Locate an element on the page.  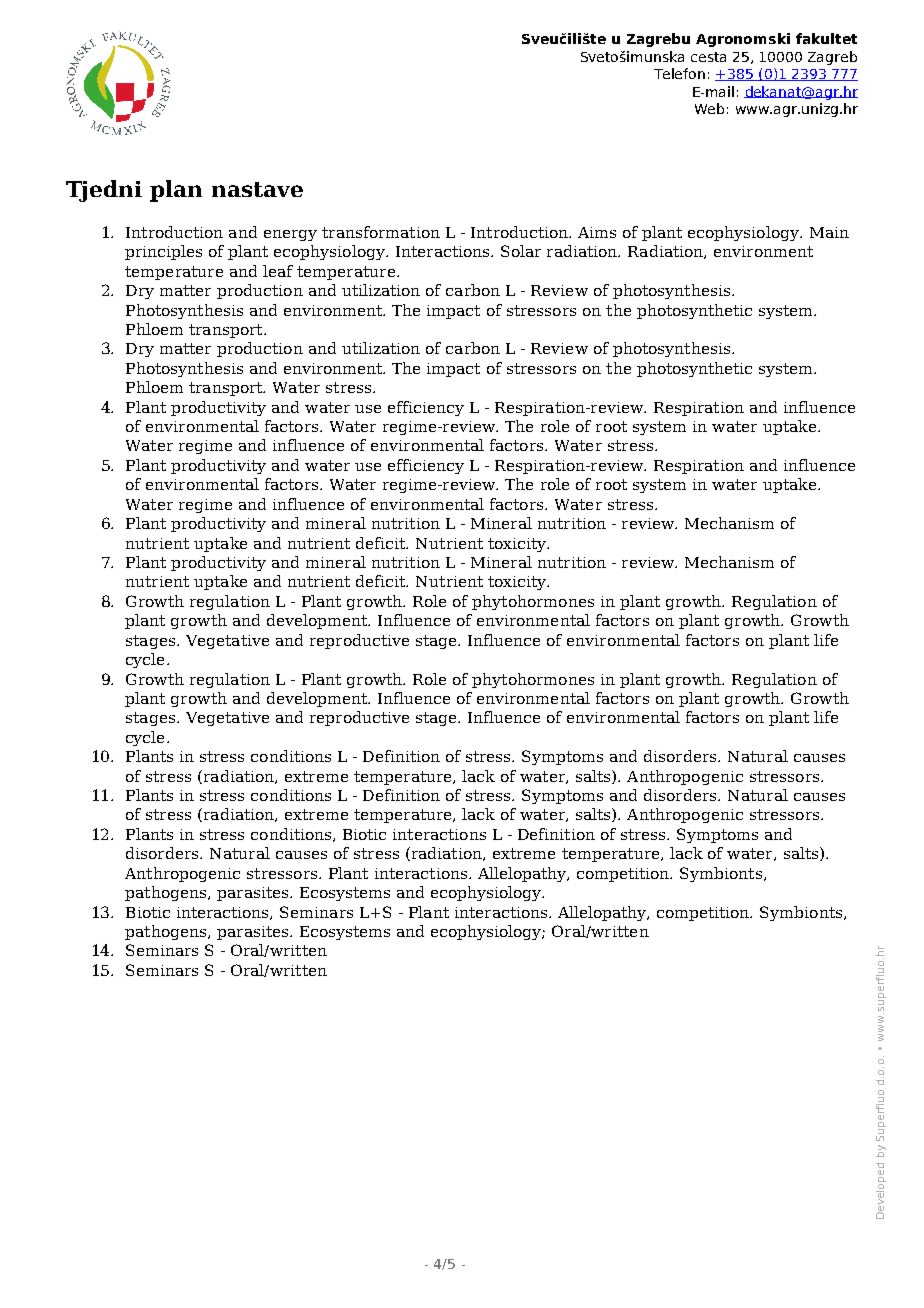
leaf is located at coordinates (278, 271).
